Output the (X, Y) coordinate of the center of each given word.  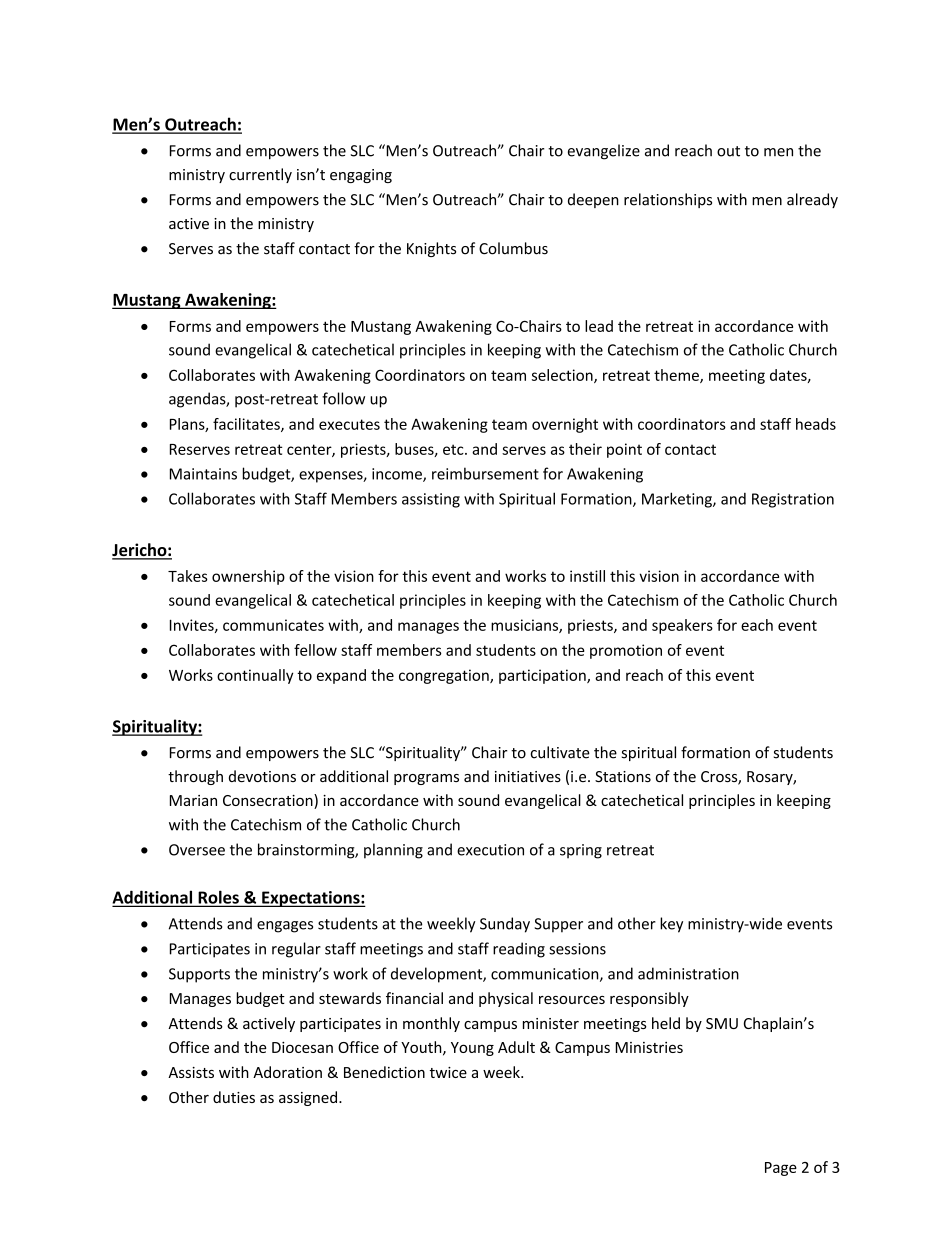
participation (543, 676)
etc (454, 449)
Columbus (513, 248)
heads (816, 424)
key (671, 925)
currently (260, 175)
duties (234, 1097)
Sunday (505, 925)
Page (781, 1169)
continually (255, 676)
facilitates (247, 425)
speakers (682, 626)
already (812, 200)
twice (448, 1072)
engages (285, 927)
